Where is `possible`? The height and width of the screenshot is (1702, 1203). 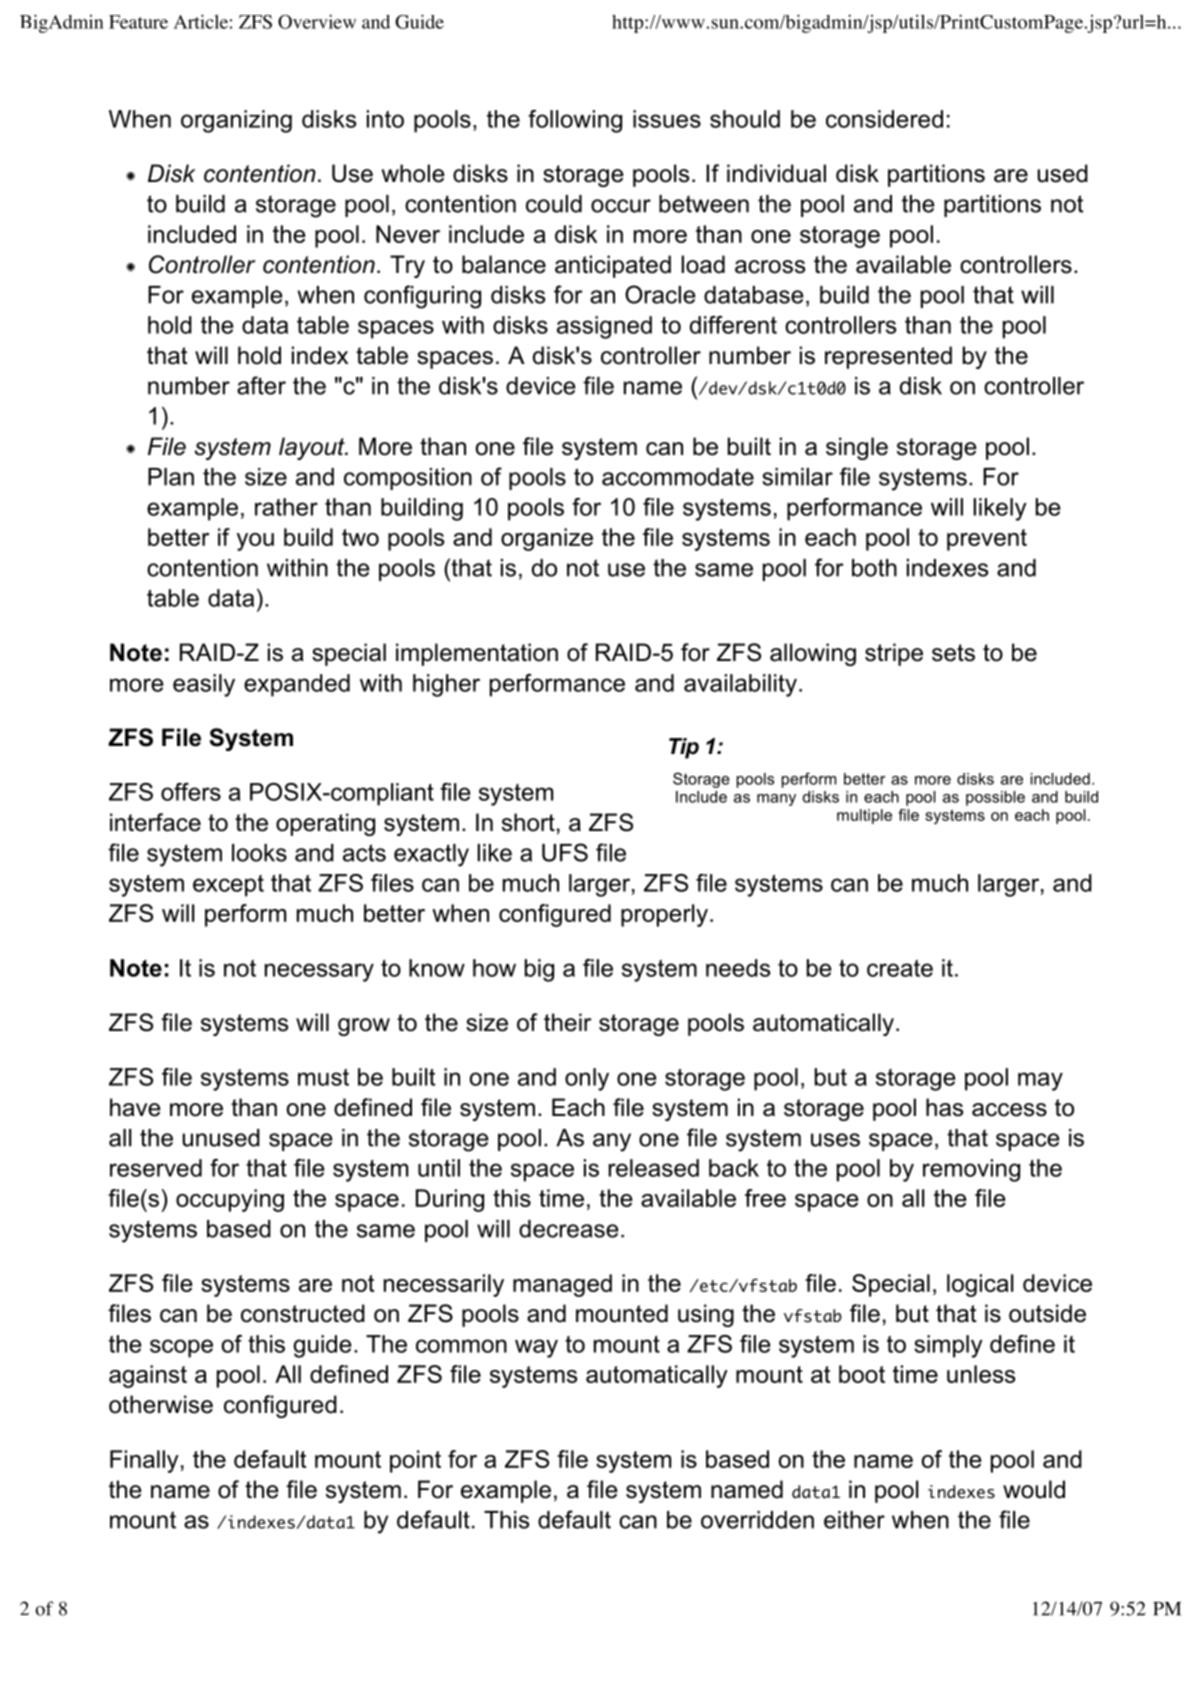 possible is located at coordinates (995, 798).
